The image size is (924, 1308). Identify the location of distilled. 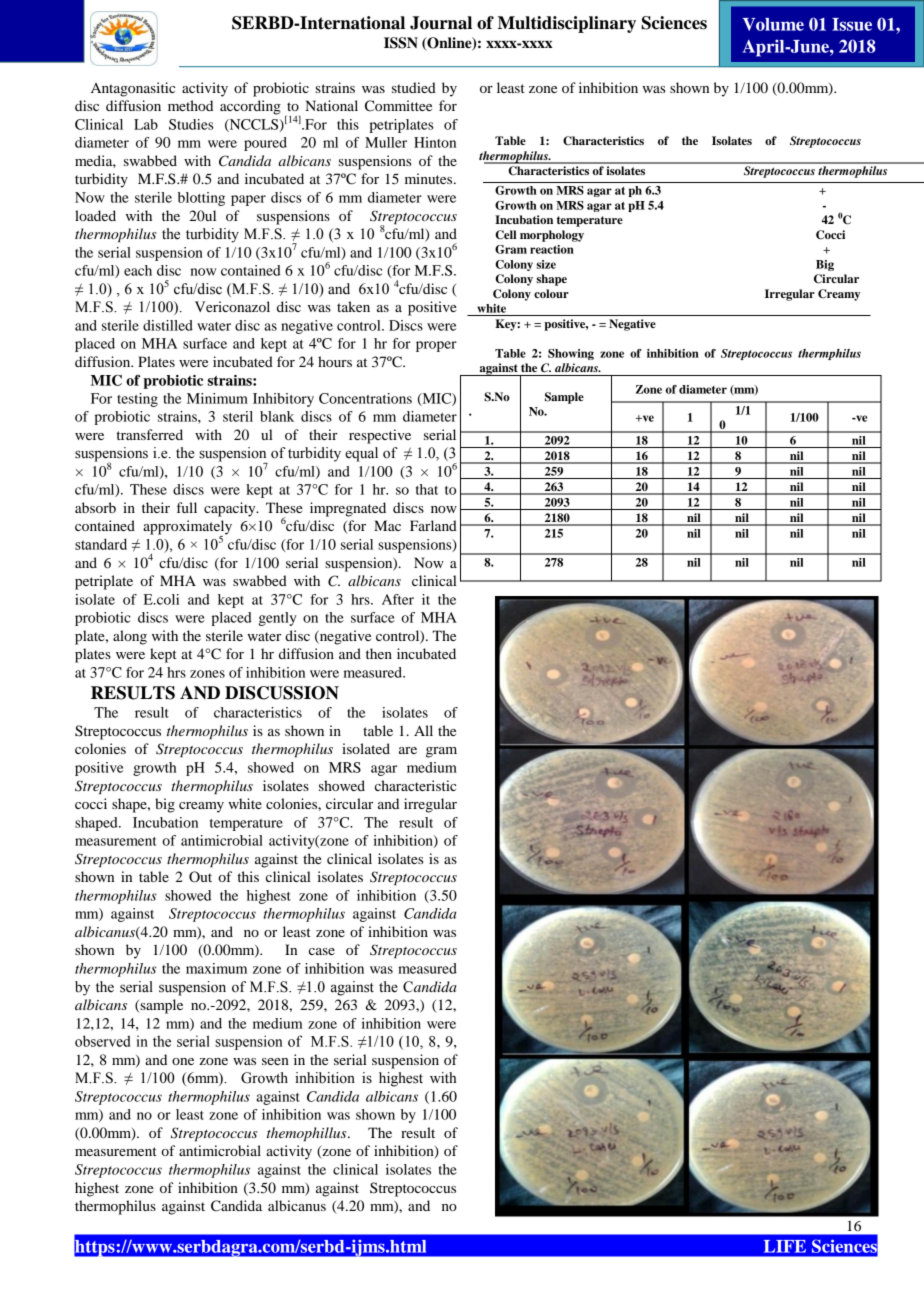
(168, 325).
